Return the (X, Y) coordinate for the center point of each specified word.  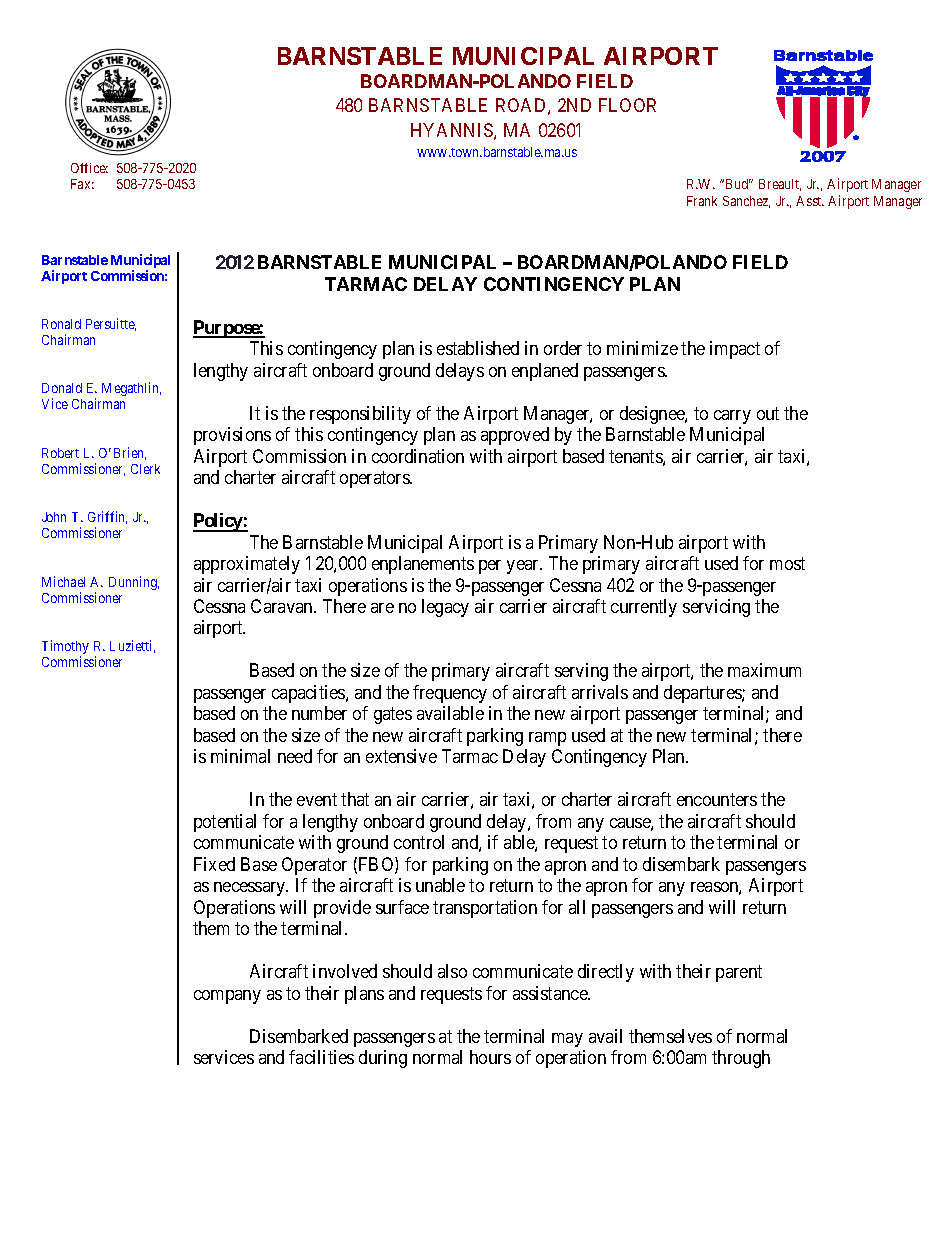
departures (703, 694)
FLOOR (627, 105)
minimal (240, 756)
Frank (702, 201)
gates (393, 716)
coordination (418, 456)
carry (732, 417)
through (741, 1059)
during (383, 1059)
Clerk (145, 469)
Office (89, 168)
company (227, 997)
